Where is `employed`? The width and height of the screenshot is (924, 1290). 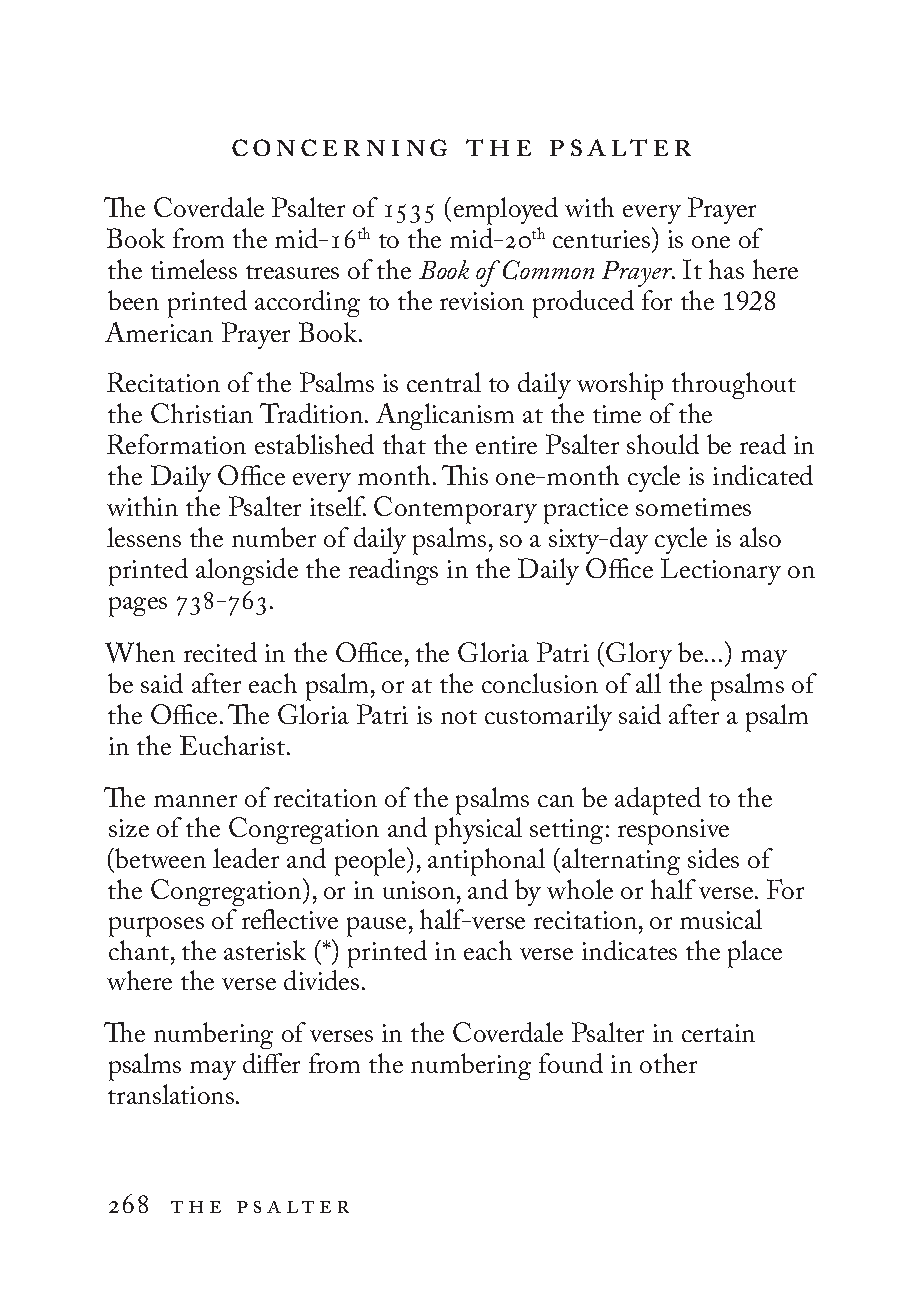 employed is located at coordinates (506, 212).
